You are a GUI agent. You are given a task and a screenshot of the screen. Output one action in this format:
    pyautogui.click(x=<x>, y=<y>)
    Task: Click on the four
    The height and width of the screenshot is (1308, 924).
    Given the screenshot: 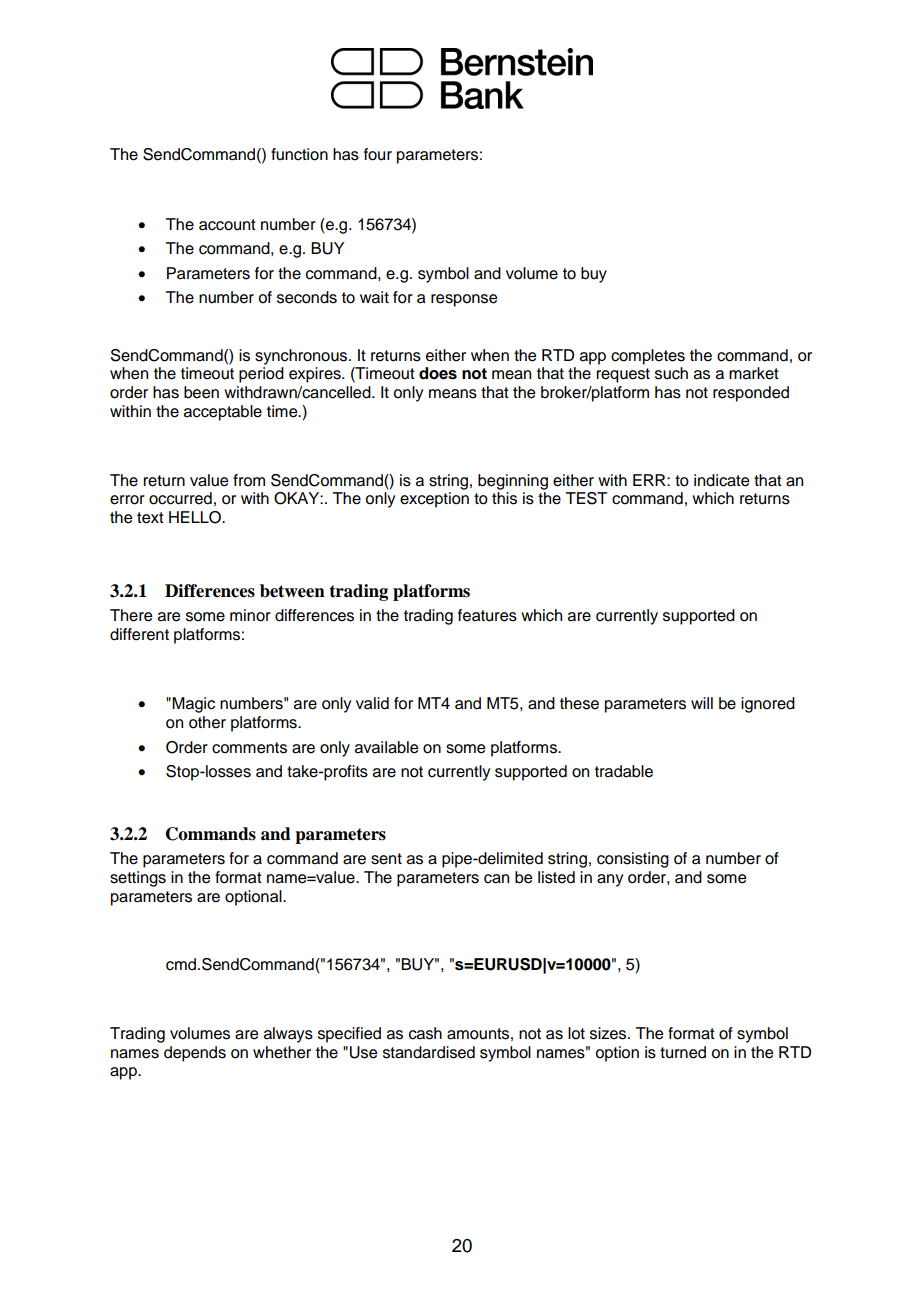 What is the action you would take?
    pyautogui.click(x=378, y=154)
